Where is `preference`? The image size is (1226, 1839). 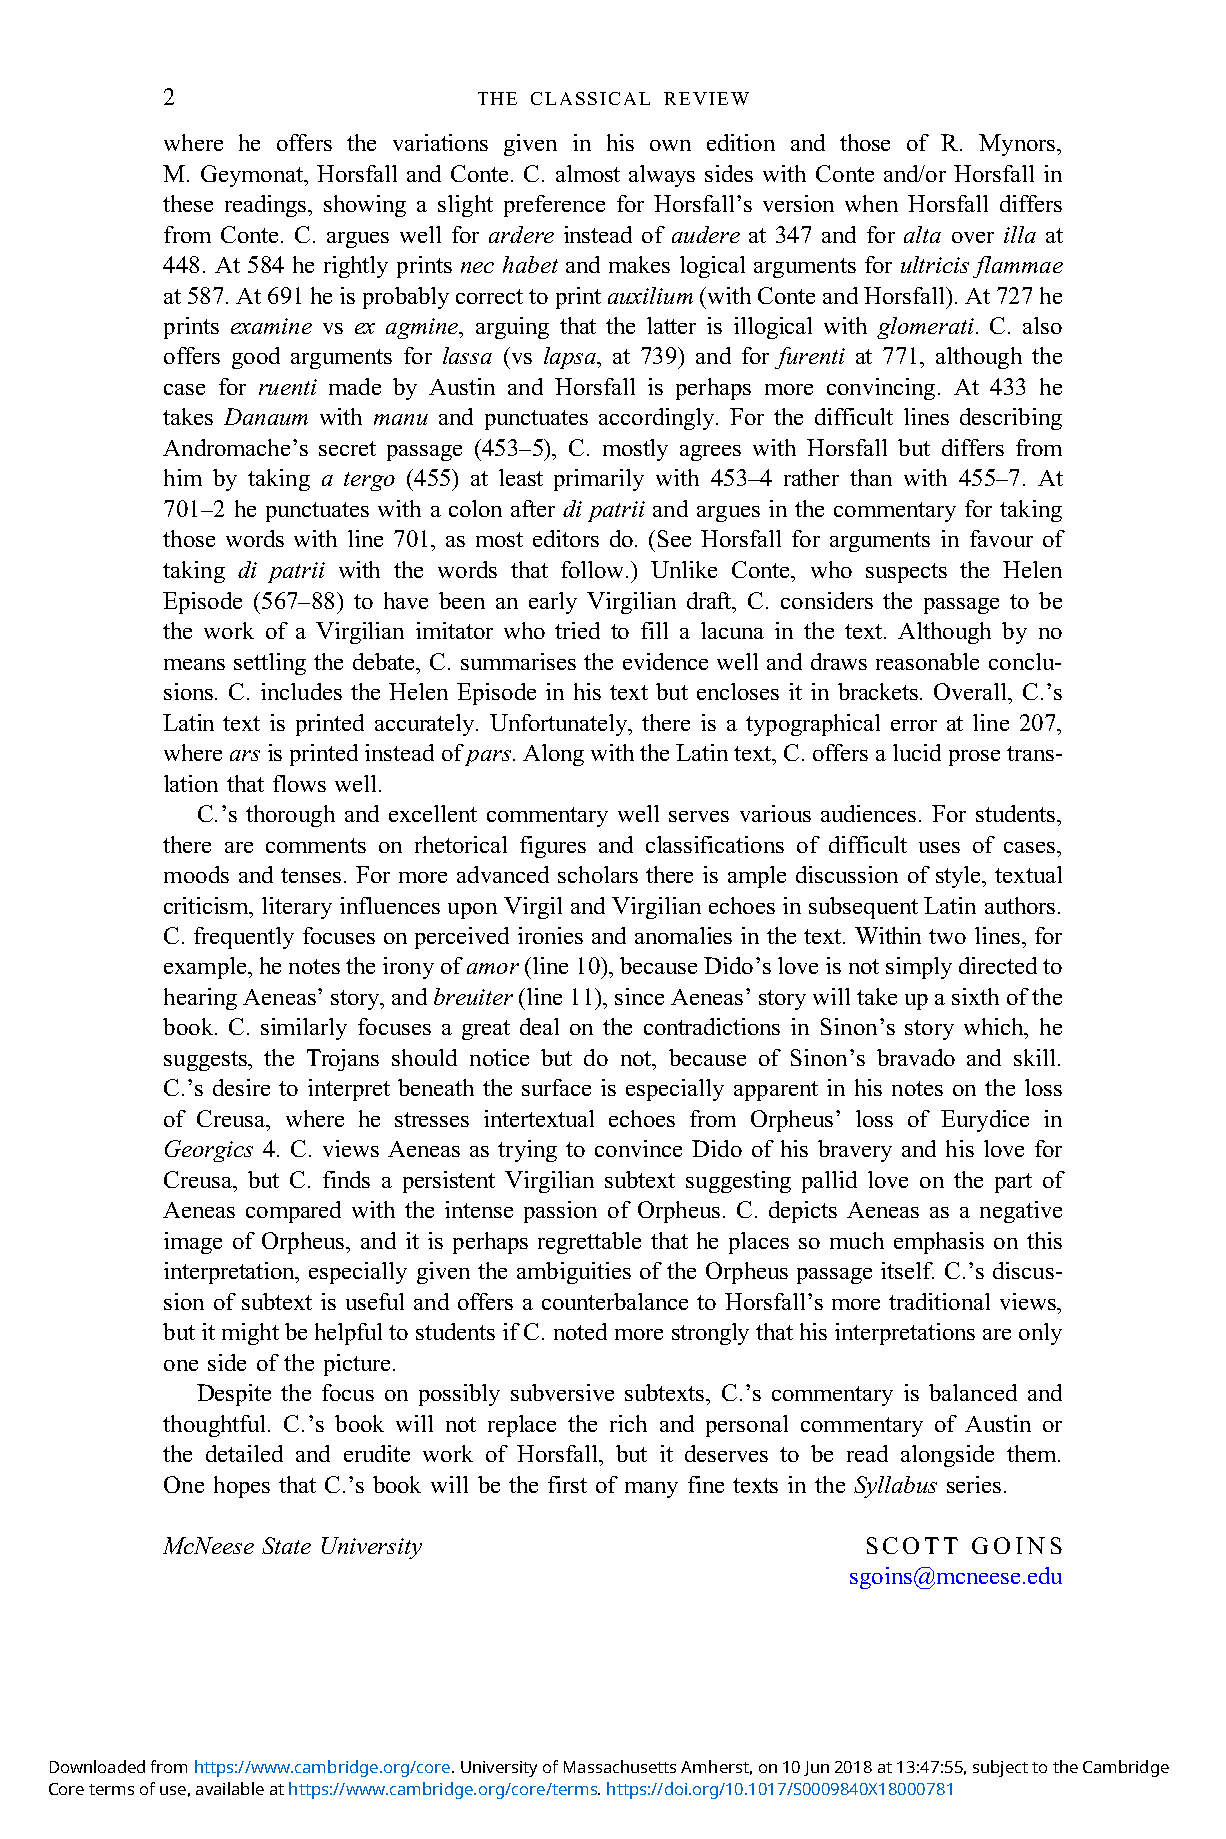
preference is located at coordinates (554, 206).
